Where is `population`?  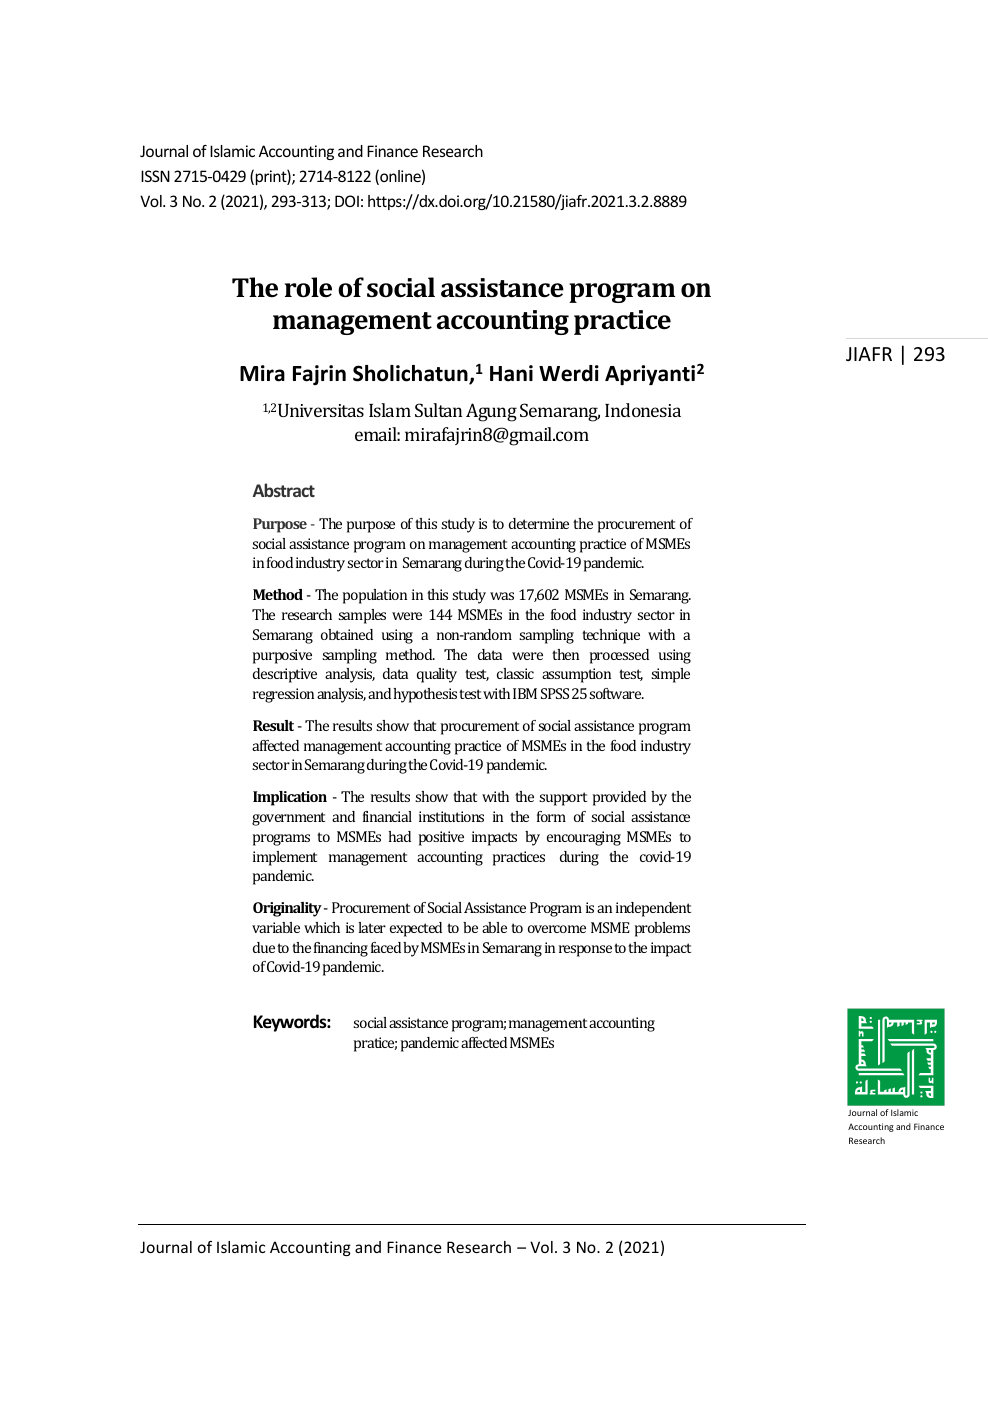
population is located at coordinates (375, 596).
